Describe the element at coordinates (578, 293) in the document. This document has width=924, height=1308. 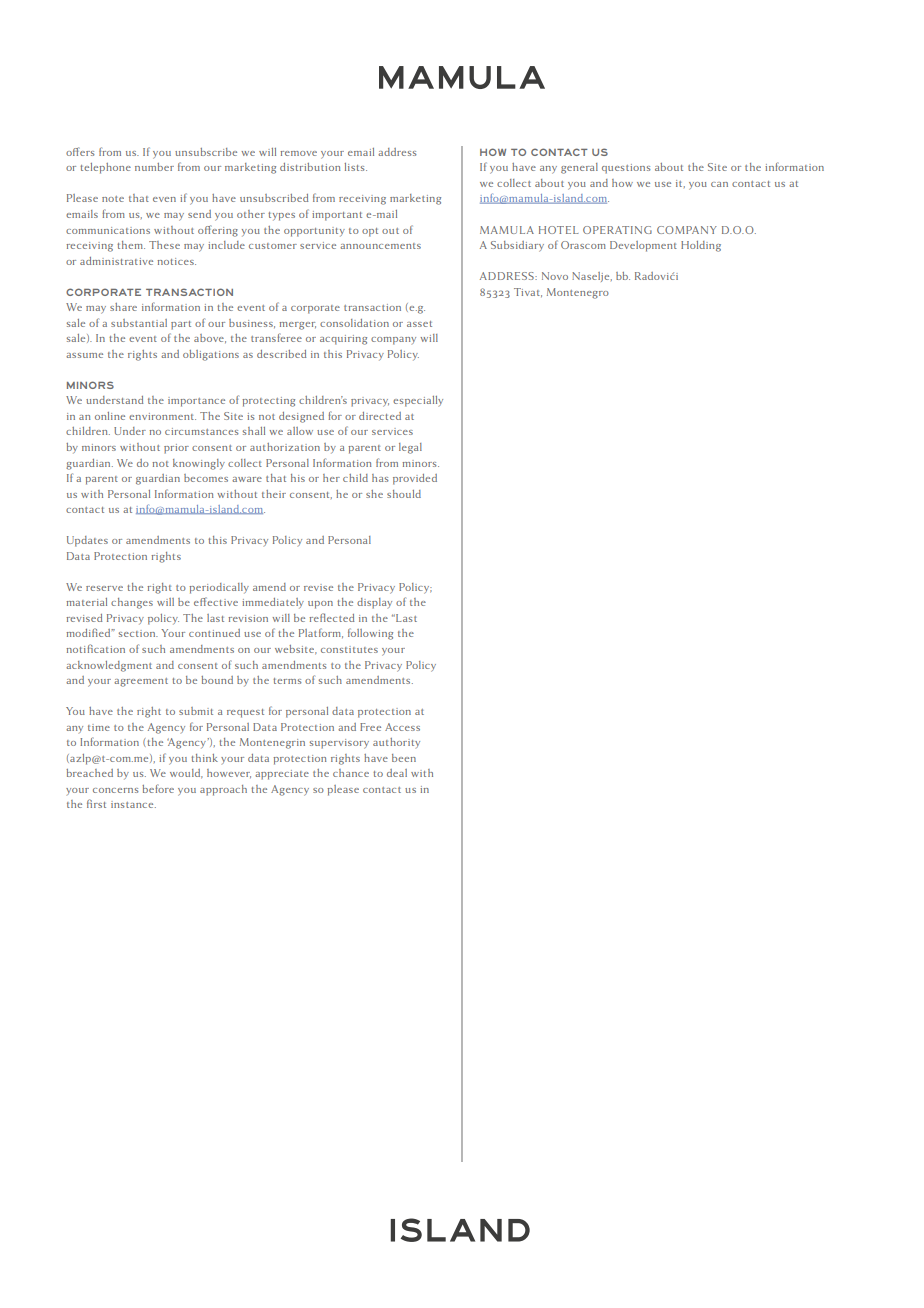
I see `Montenegro` at that location.
